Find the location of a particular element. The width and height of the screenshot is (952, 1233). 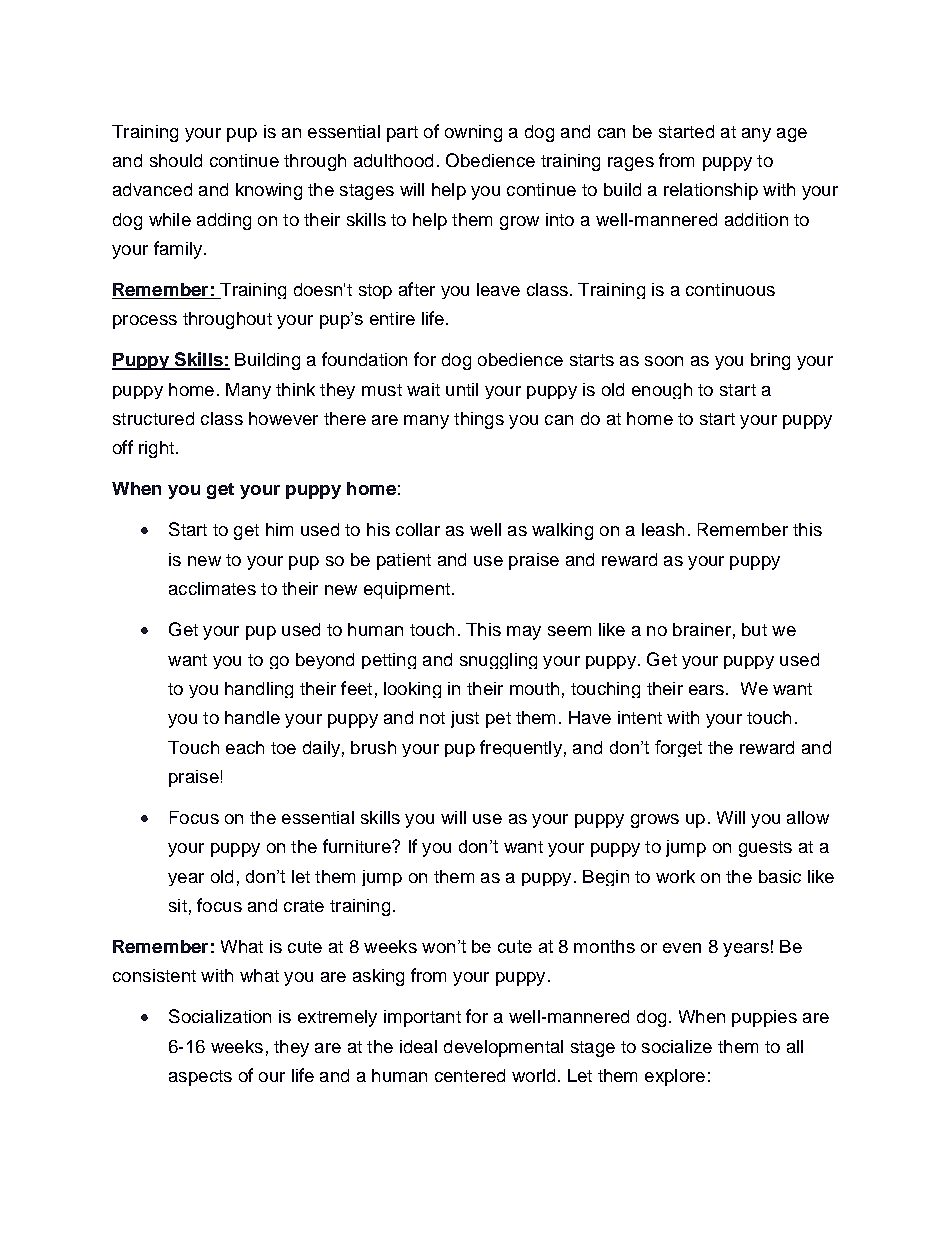

bring is located at coordinates (770, 361).
